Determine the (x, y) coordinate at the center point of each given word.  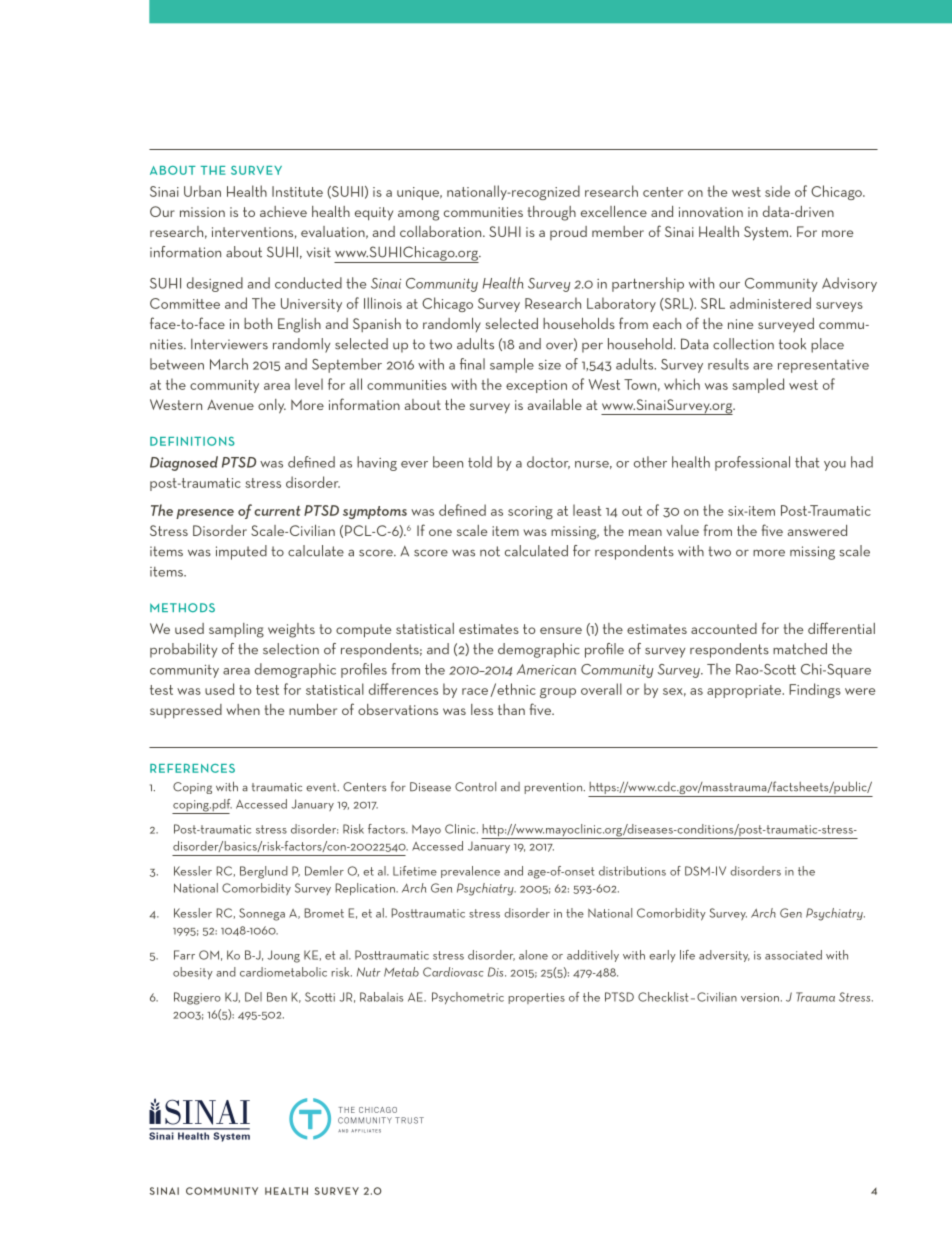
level (309, 384)
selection (291, 649)
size (549, 365)
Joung (283, 956)
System (767, 233)
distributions (632, 871)
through (552, 213)
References (192, 768)
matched (800, 649)
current (277, 511)
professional (752, 463)
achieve (283, 211)
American (546, 669)
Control (475, 787)
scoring (530, 512)
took (792, 344)
